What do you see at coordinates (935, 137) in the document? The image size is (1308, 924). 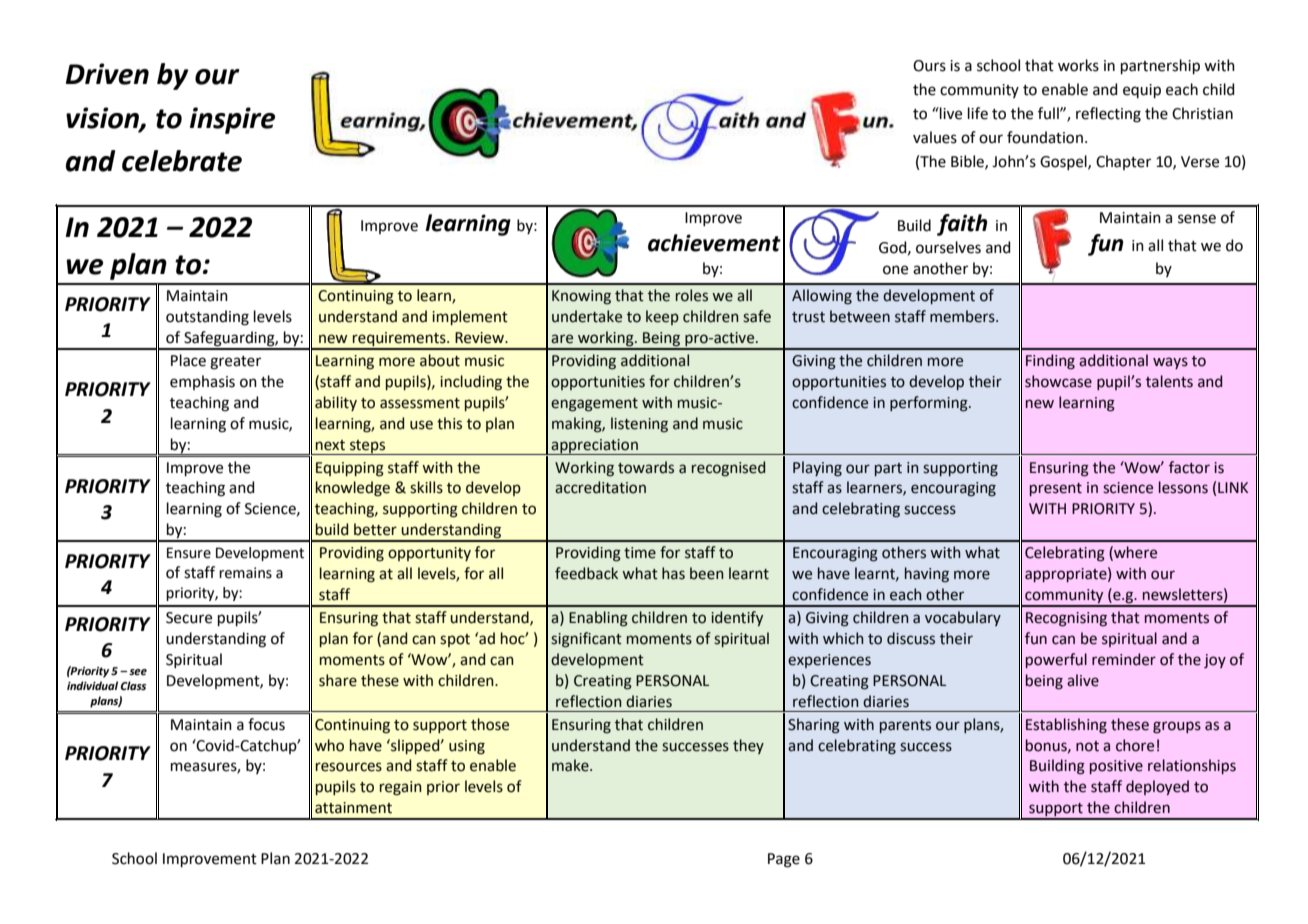 I see `values` at bounding box center [935, 137].
